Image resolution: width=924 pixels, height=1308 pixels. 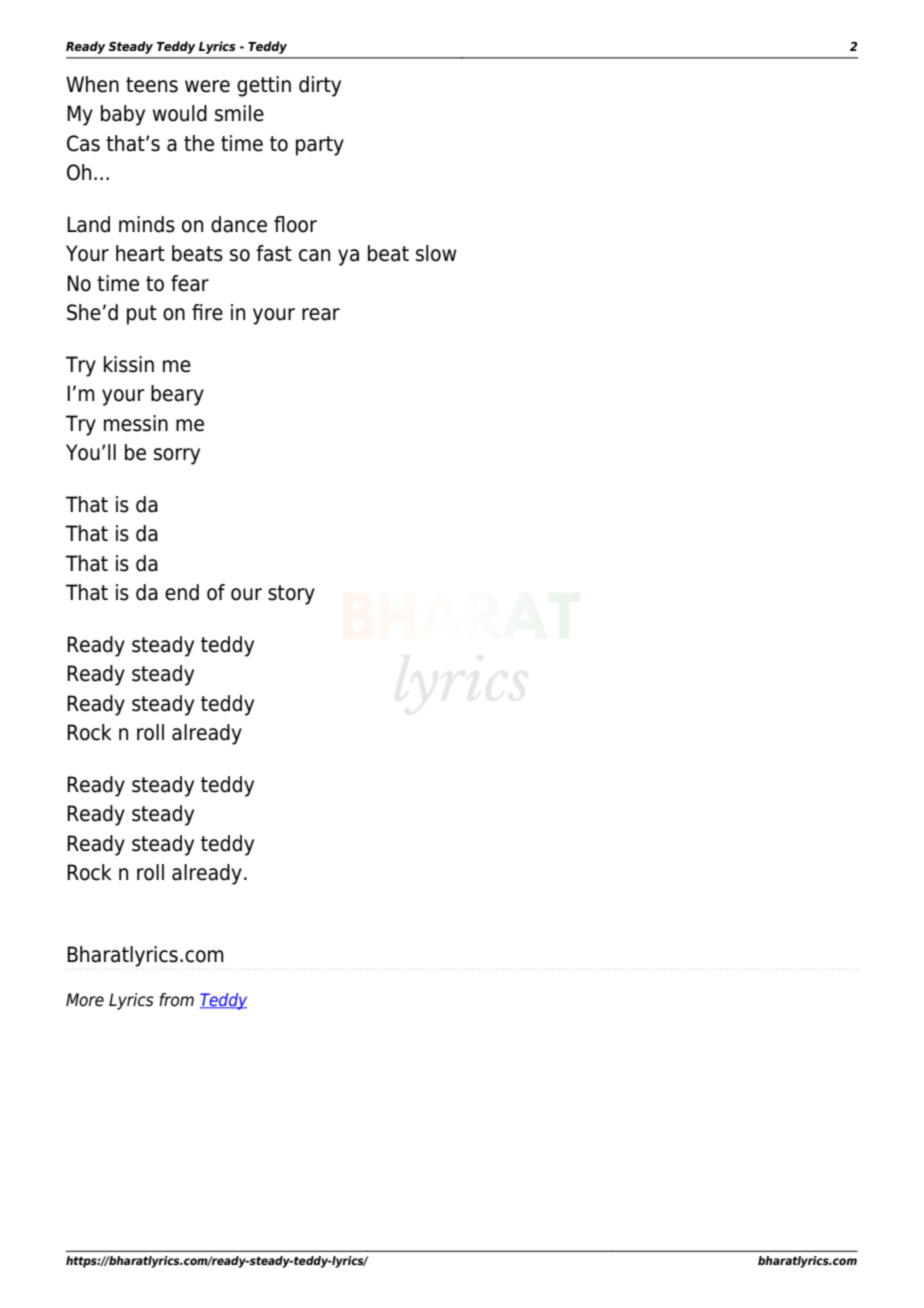 What do you see at coordinates (321, 314) in the page?
I see `rear` at bounding box center [321, 314].
